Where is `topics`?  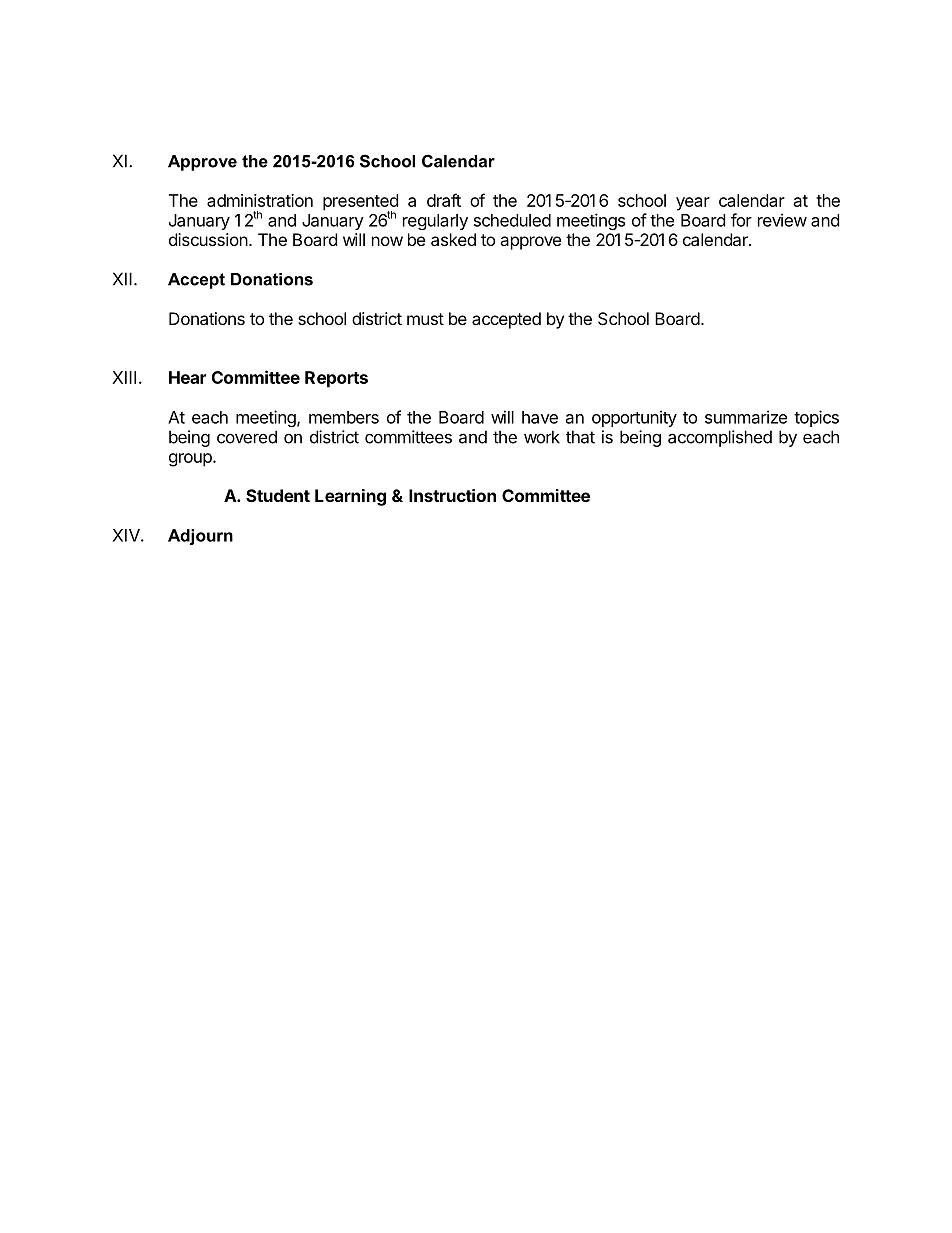
topics is located at coordinates (816, 418).
